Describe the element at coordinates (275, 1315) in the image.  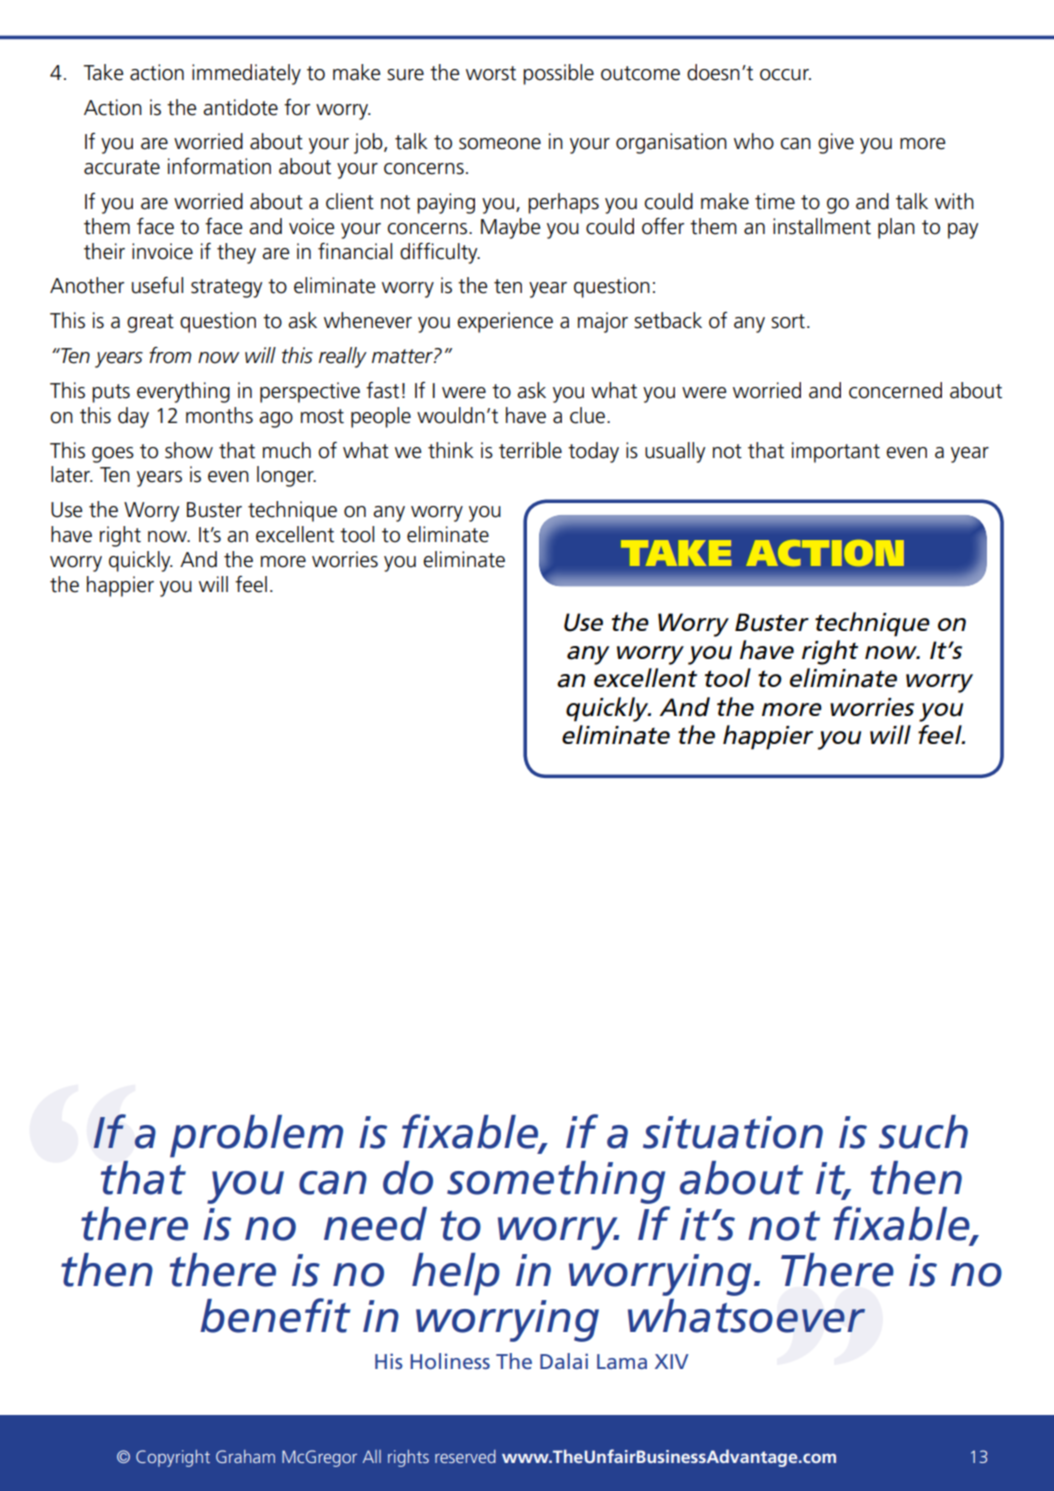
I see `benefit` at that location.
